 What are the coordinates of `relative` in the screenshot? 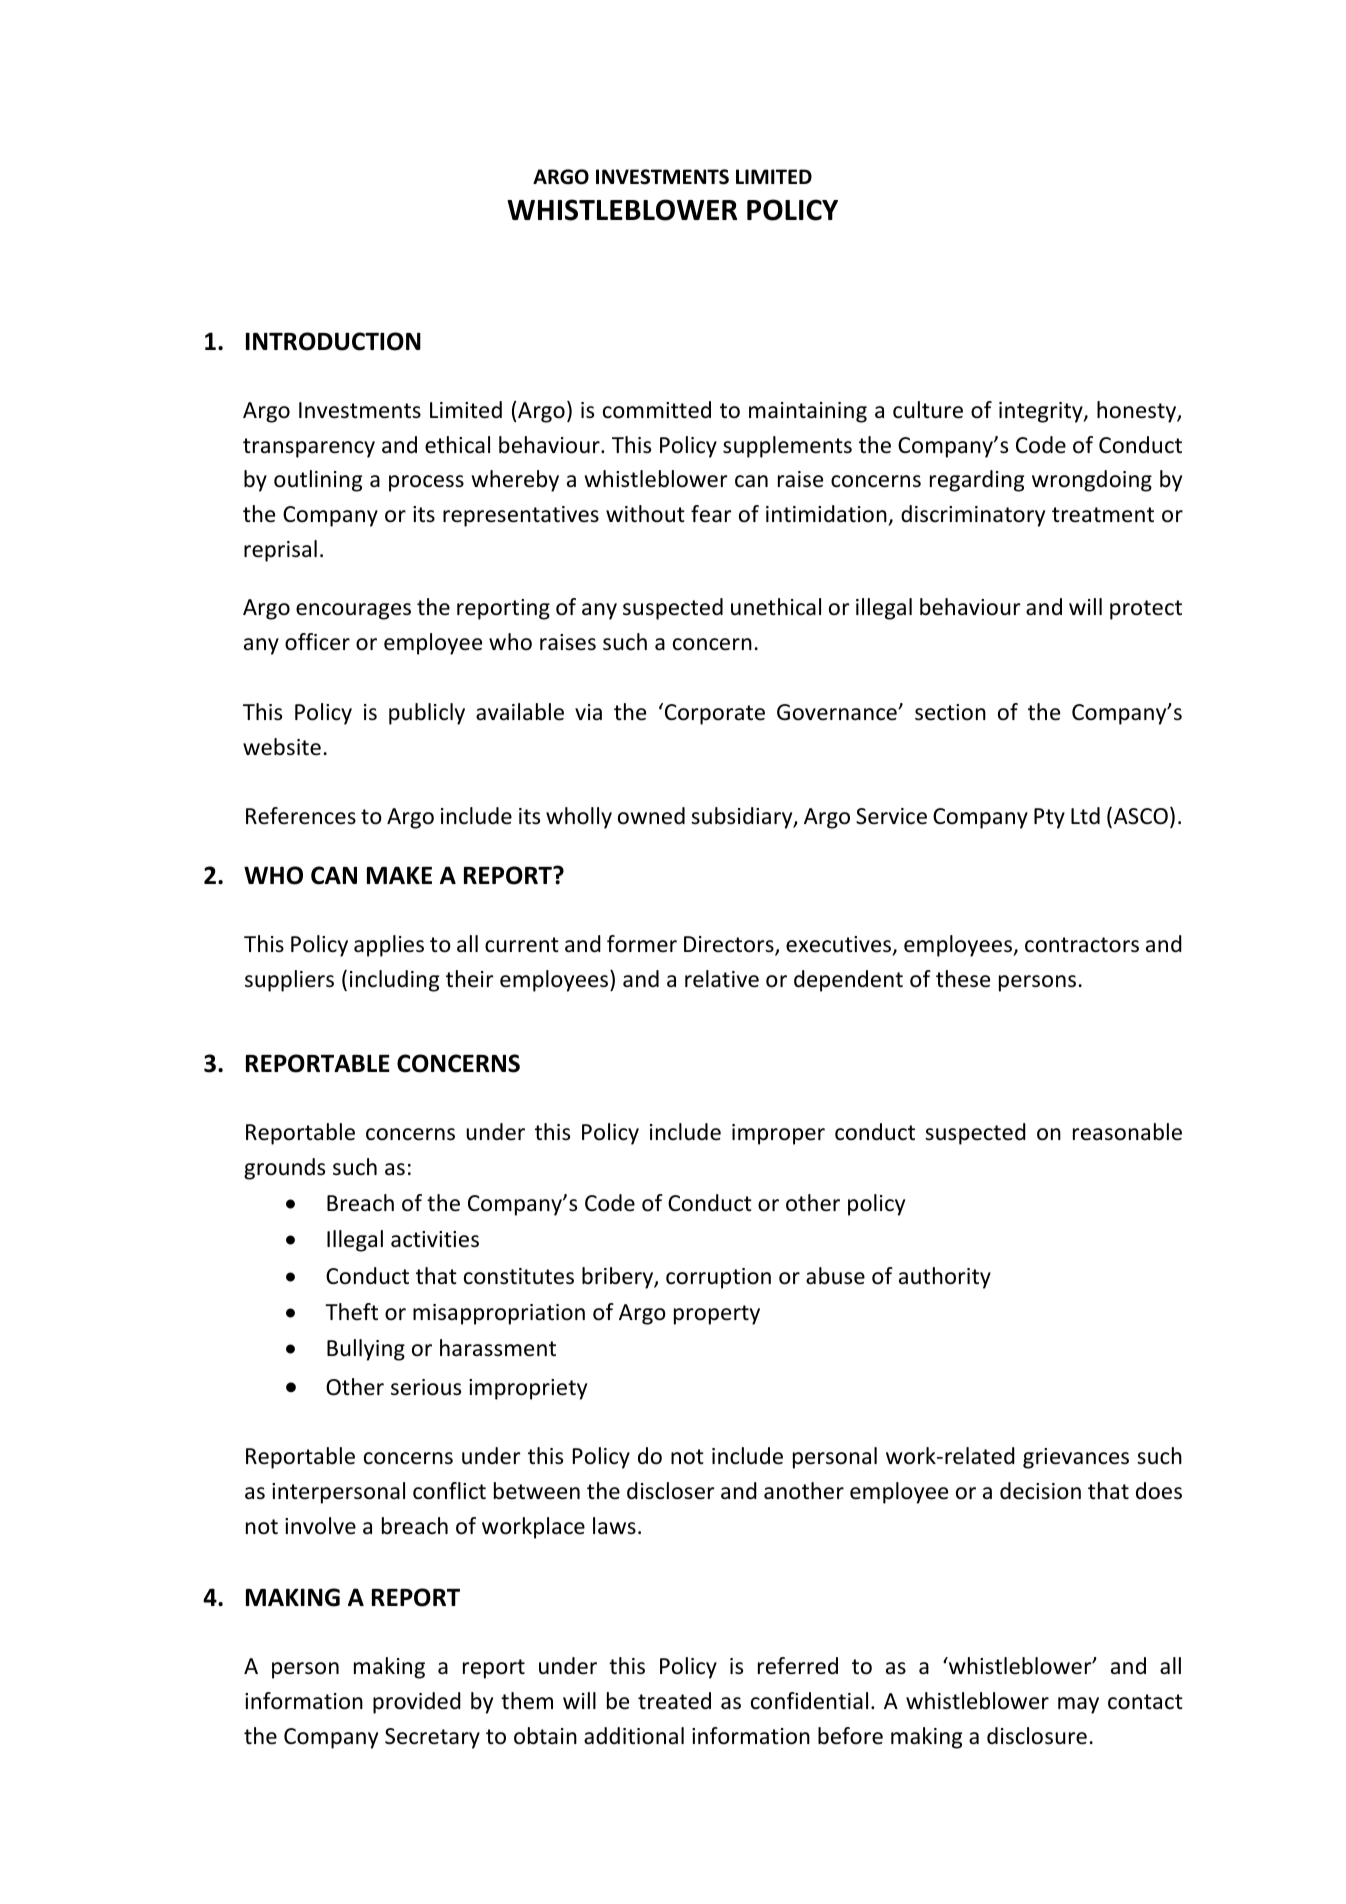 It's located at (722, 979).
